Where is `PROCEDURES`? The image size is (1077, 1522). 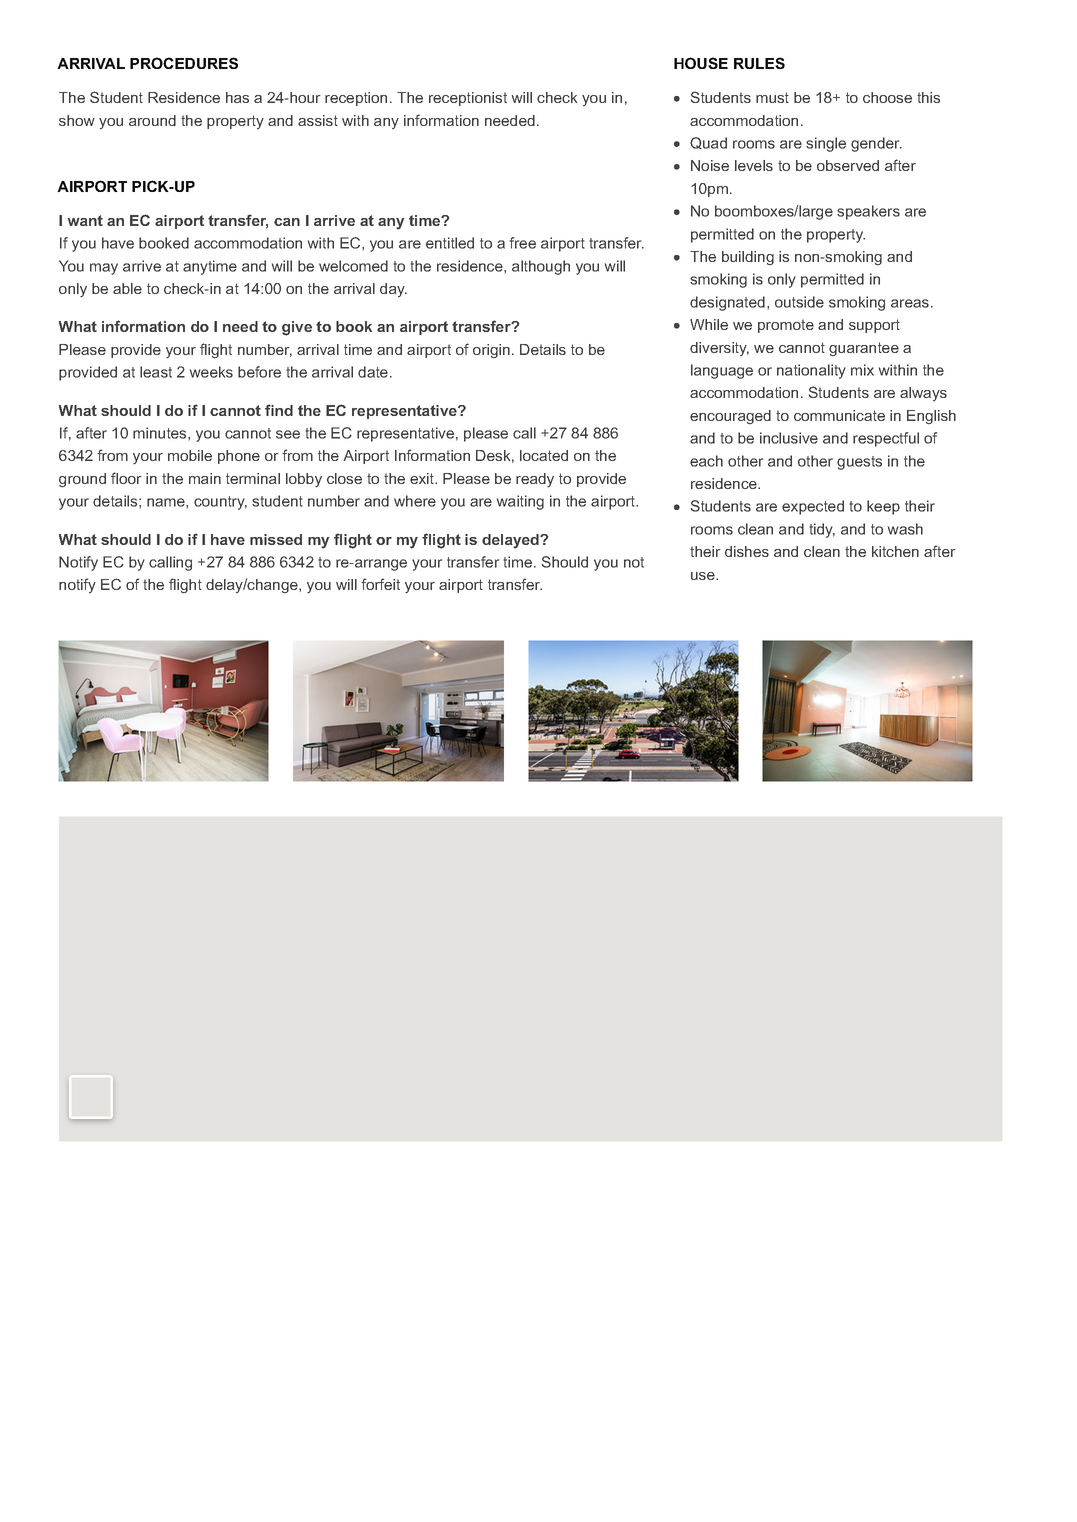 PROCEDURES is located at coordinates (184, 63).
